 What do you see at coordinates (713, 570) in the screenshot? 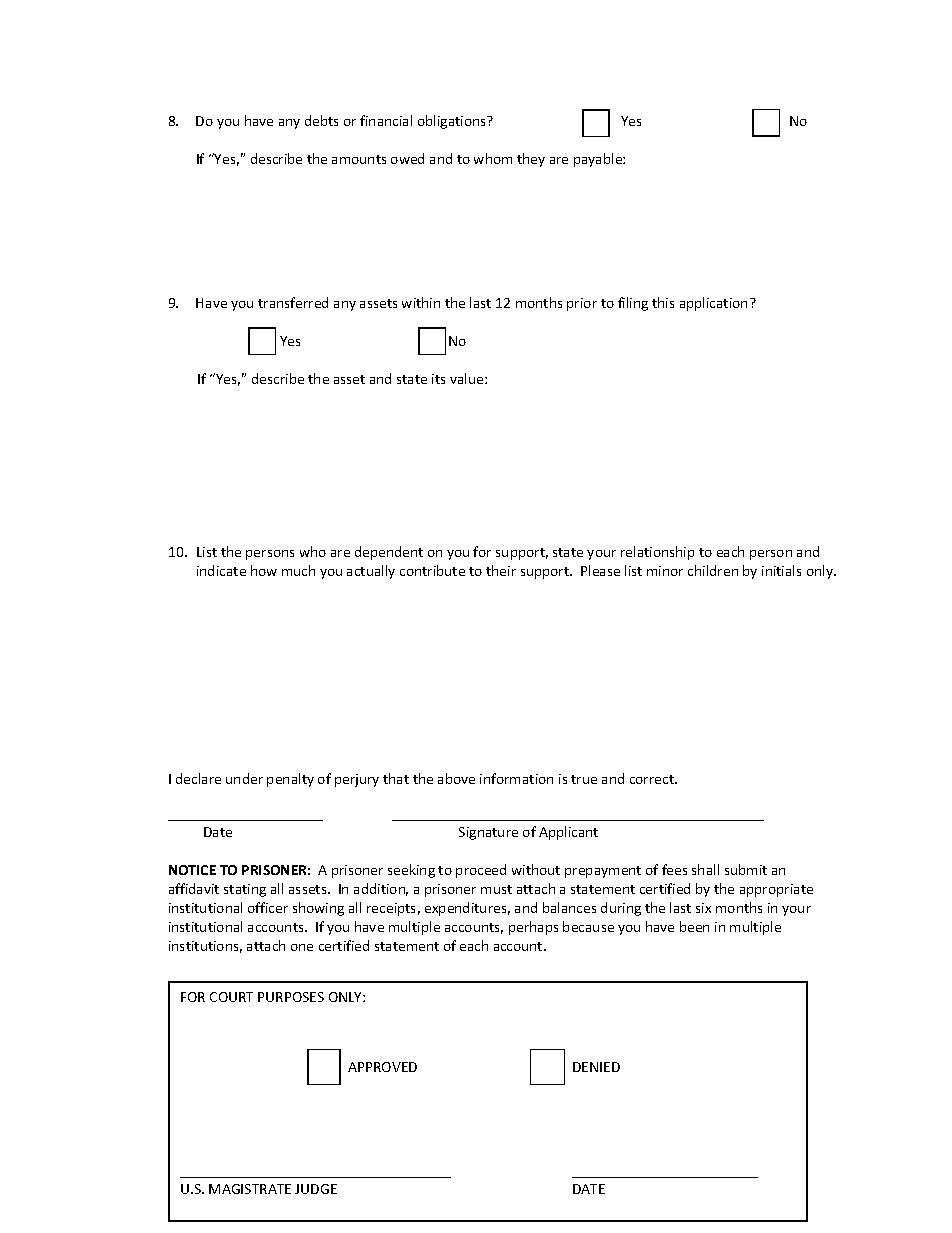
I see `children` at bounding box center [713, 570].
